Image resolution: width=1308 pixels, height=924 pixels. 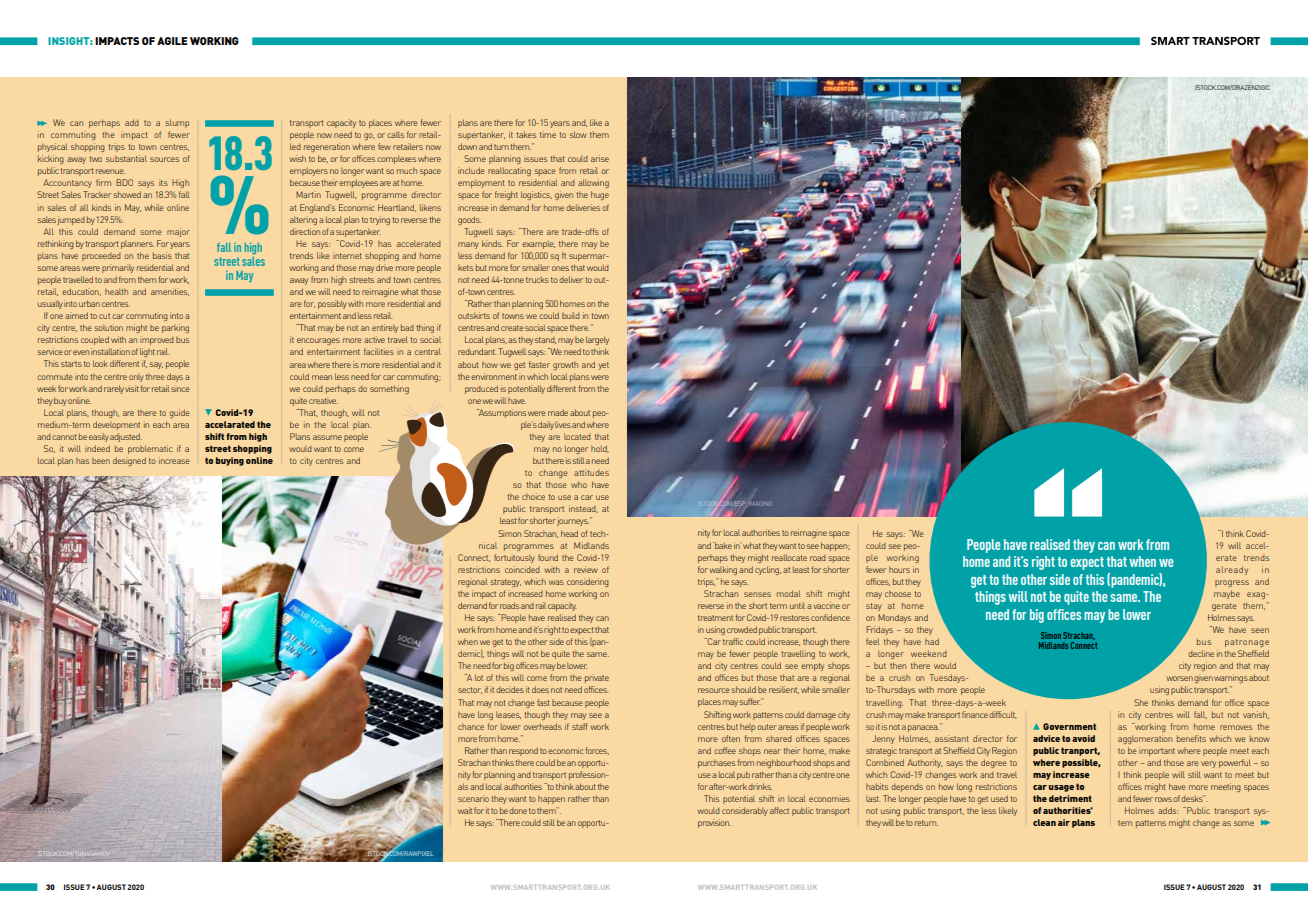 What do you see at coordinates (600, 158) in the page?
I see `arise` at bounding box center [600, 158].
